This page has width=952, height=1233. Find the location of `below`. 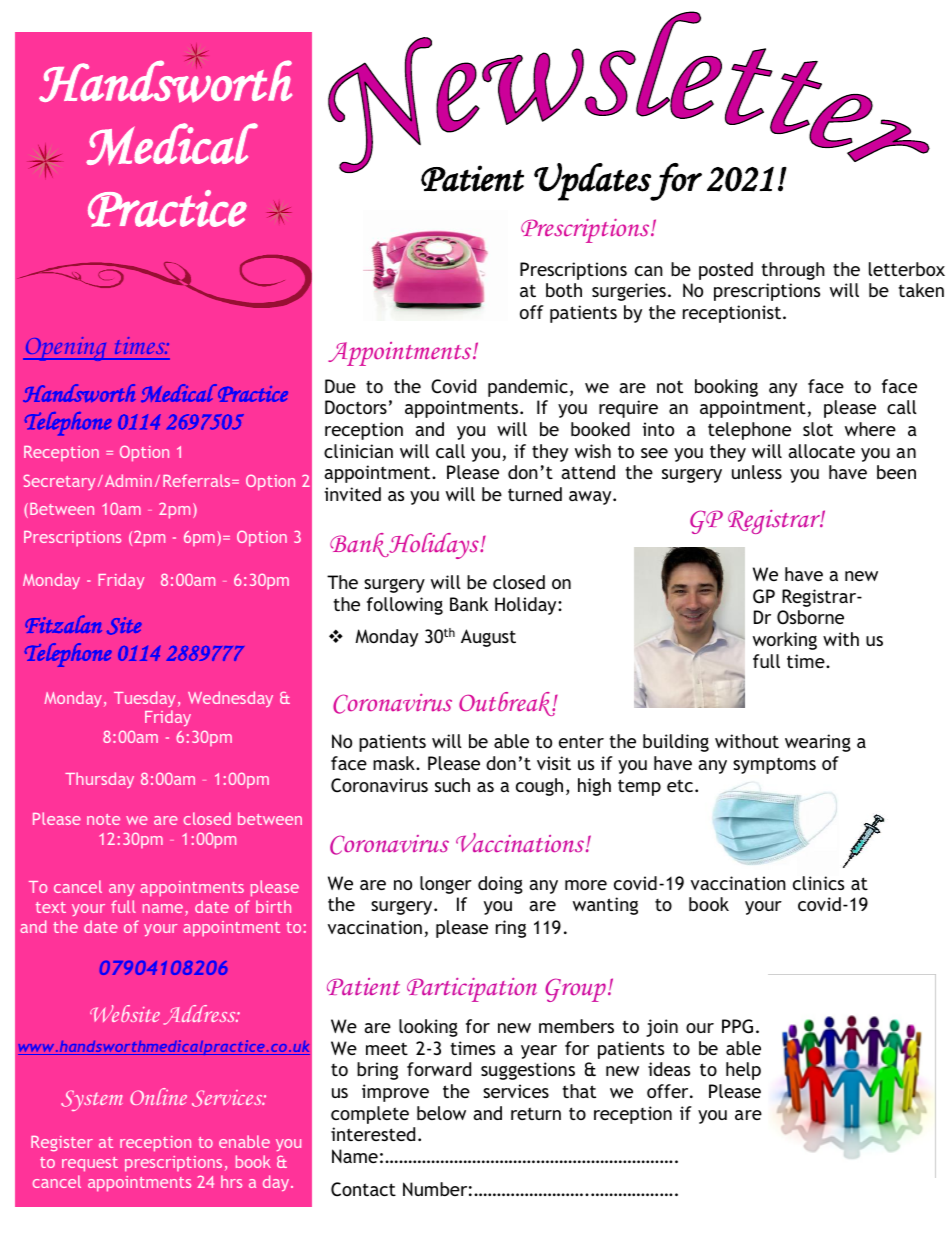

below is located at coordinates (441, 1113).
